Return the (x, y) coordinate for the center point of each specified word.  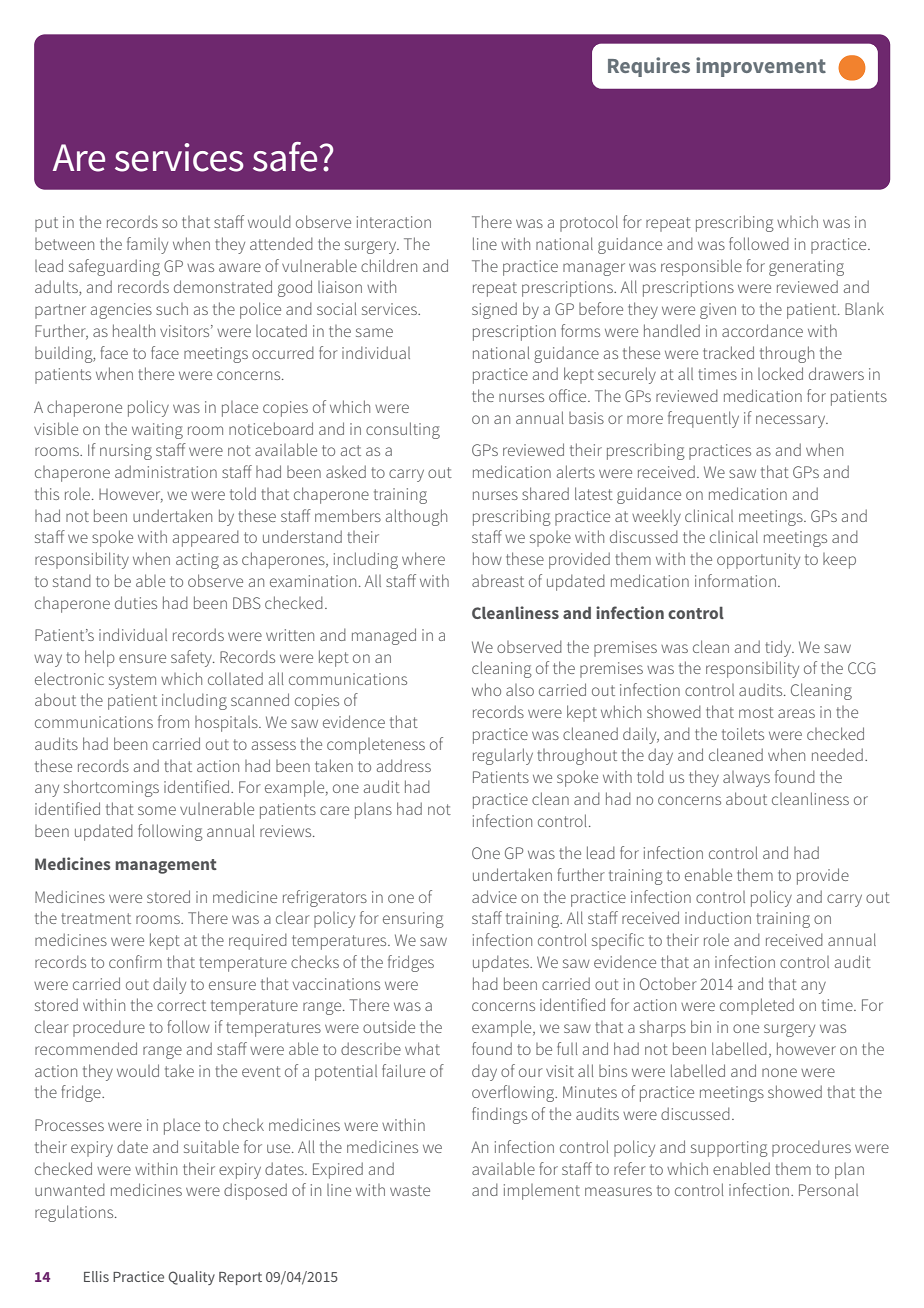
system (132, 681)
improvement (761, 67)
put (46, 224)
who (486, 689)
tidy (779, 648)
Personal (828, 1190)
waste (410, 1190)
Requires (649, 67)
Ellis (96, 1276)
